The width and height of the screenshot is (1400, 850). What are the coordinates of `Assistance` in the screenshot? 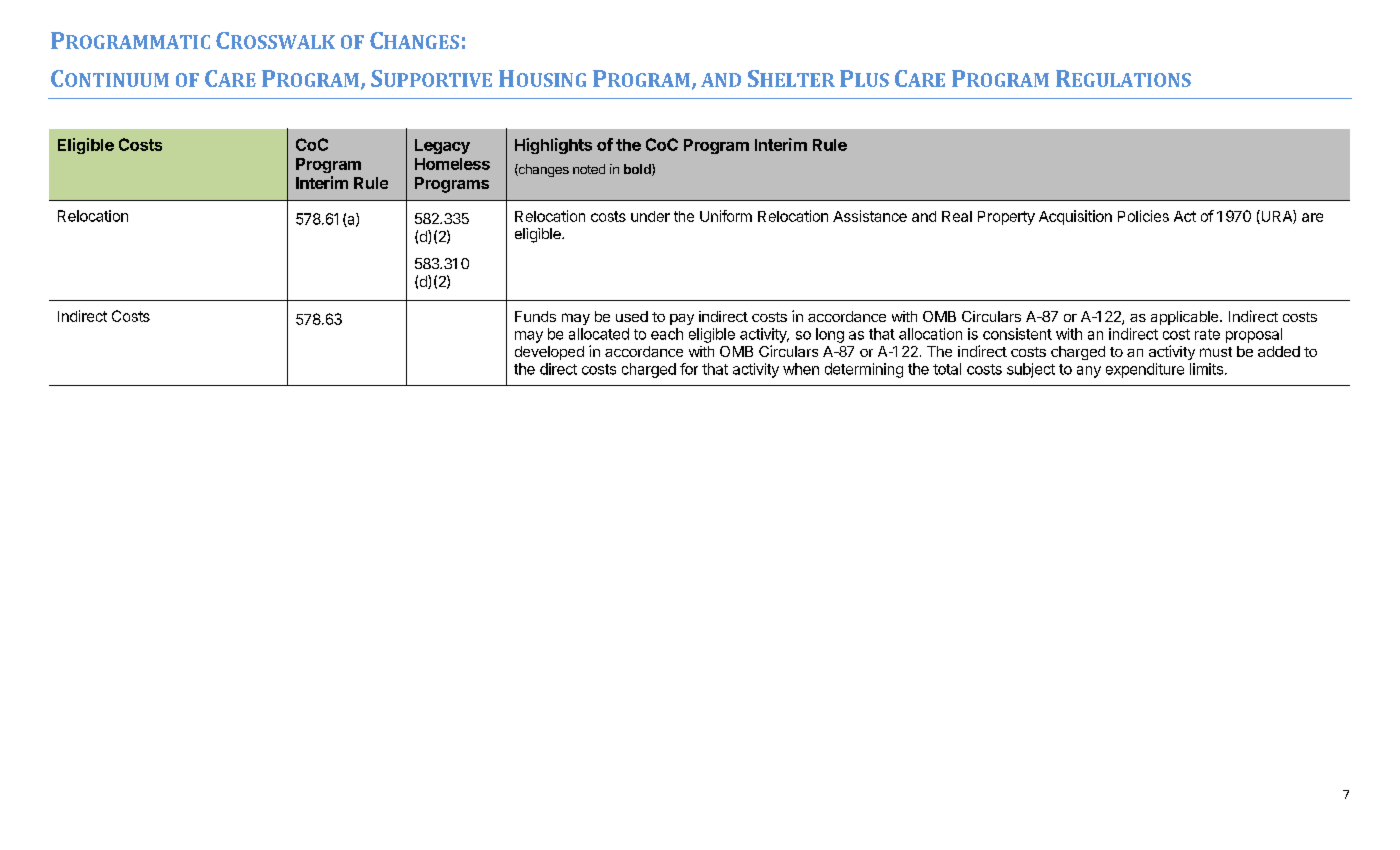 It's located at (870, 216).
